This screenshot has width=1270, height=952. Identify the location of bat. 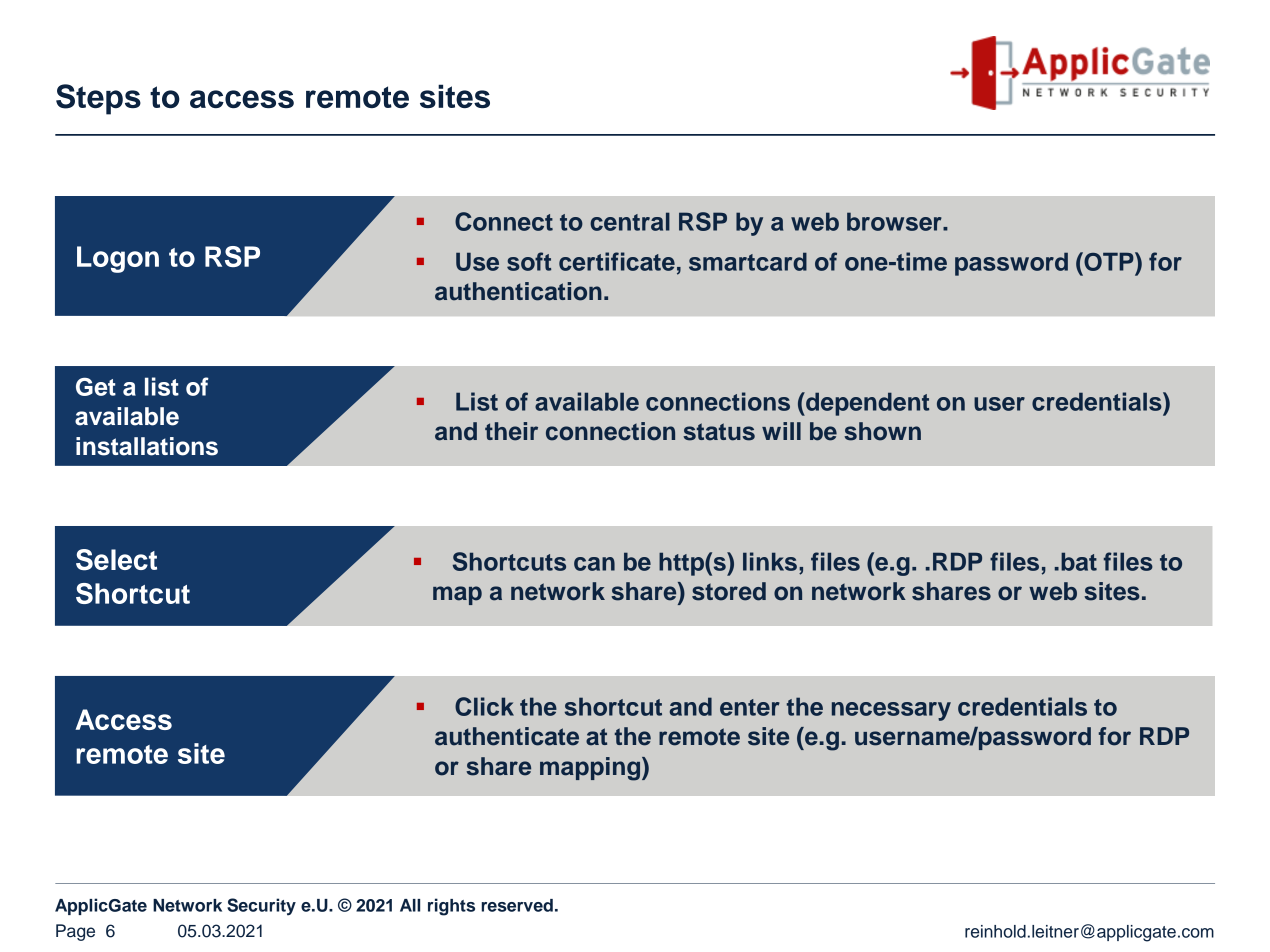
(1079, 561).
